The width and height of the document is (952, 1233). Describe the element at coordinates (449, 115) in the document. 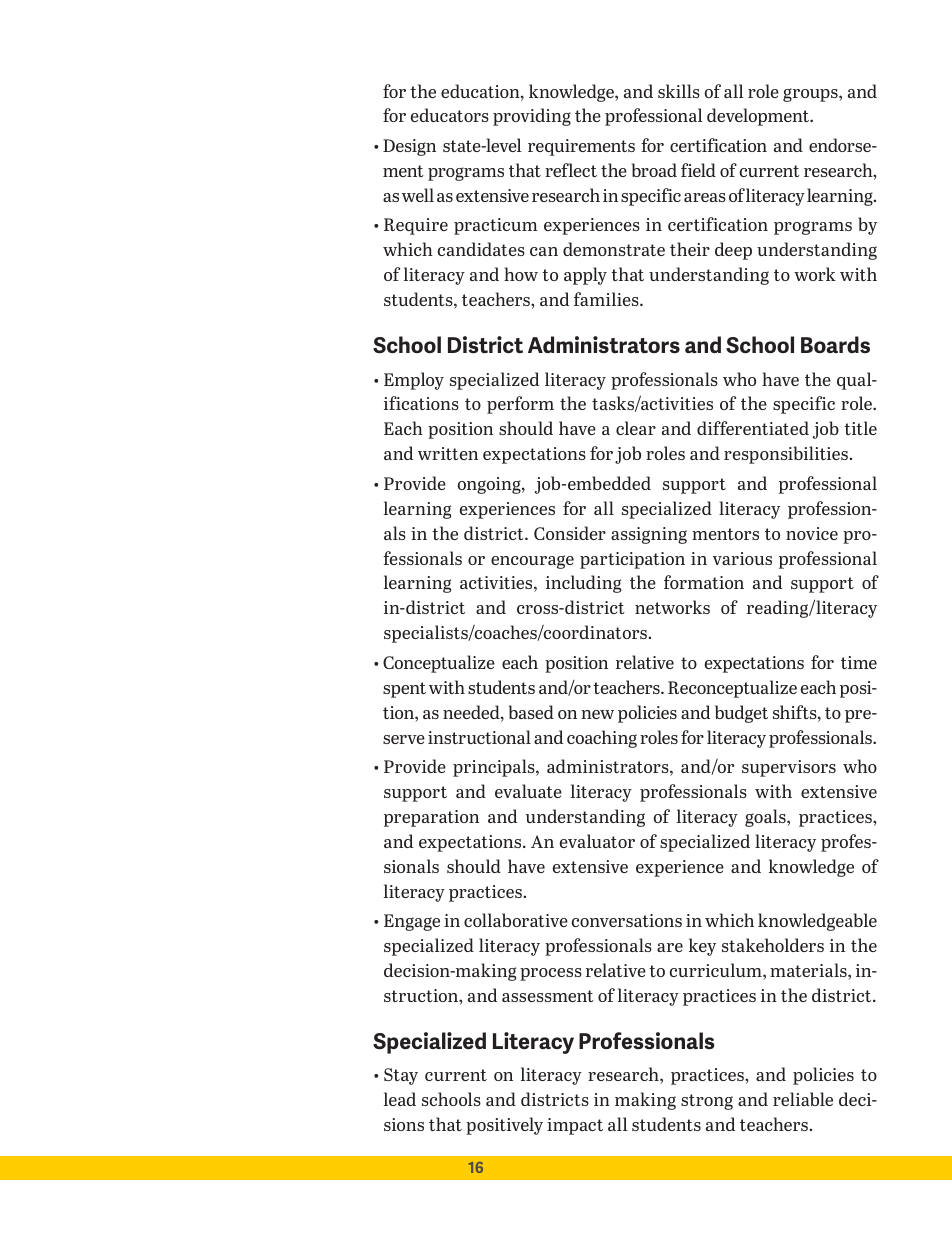

I see `educators` at that location.
